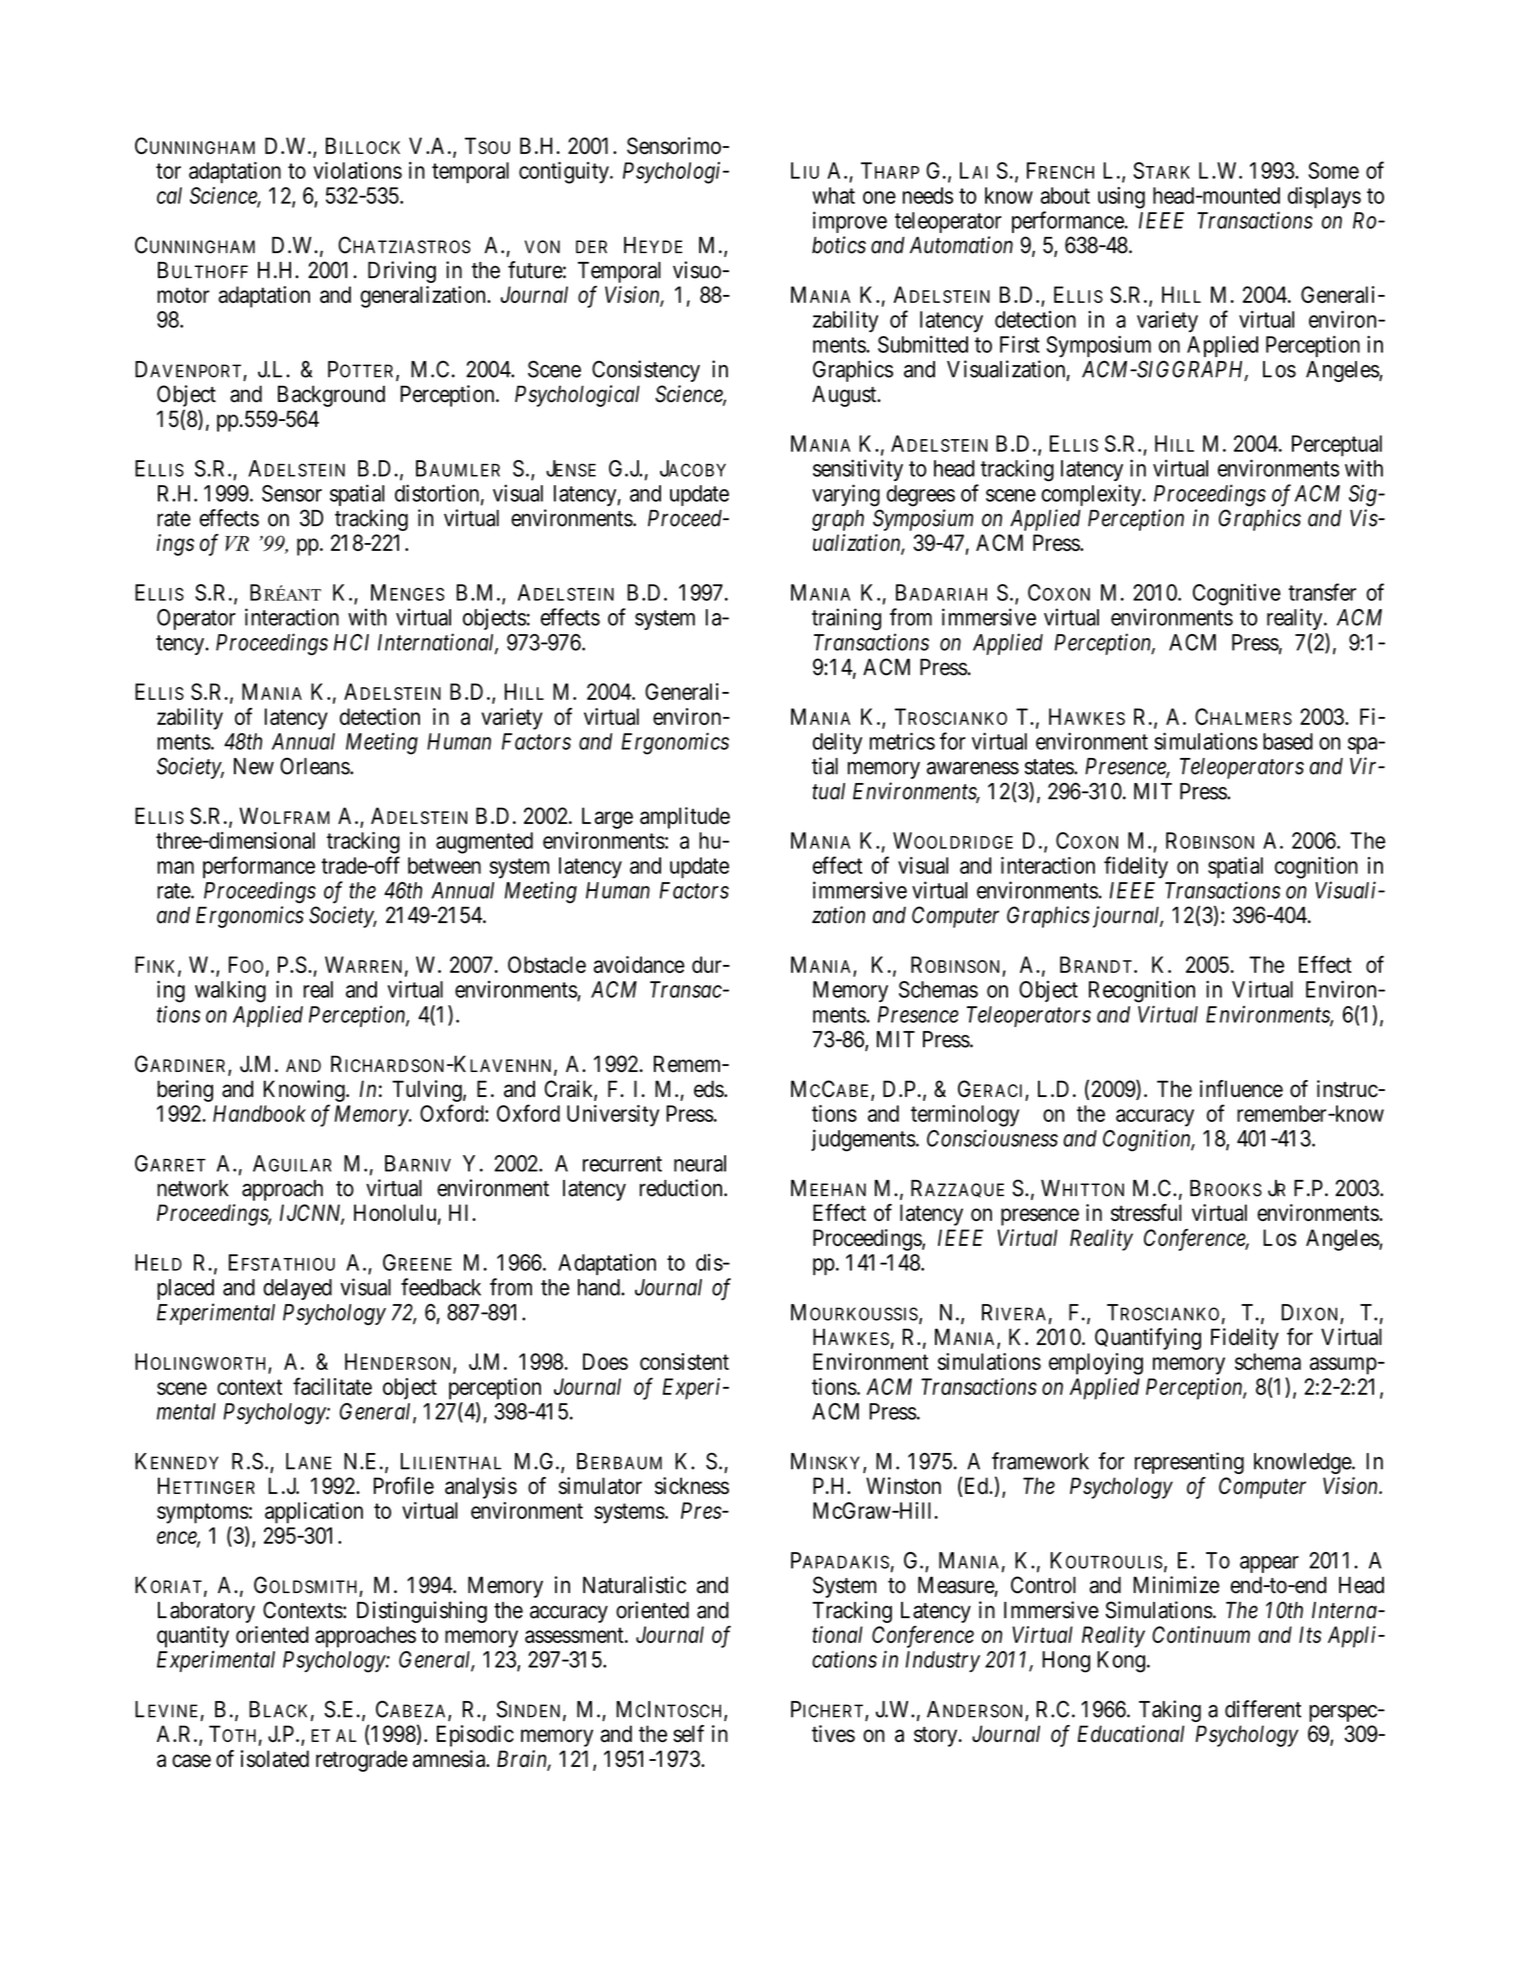  Describe the element at coordinates (362, 1761) in the document. I see `retrograde` at that location.
